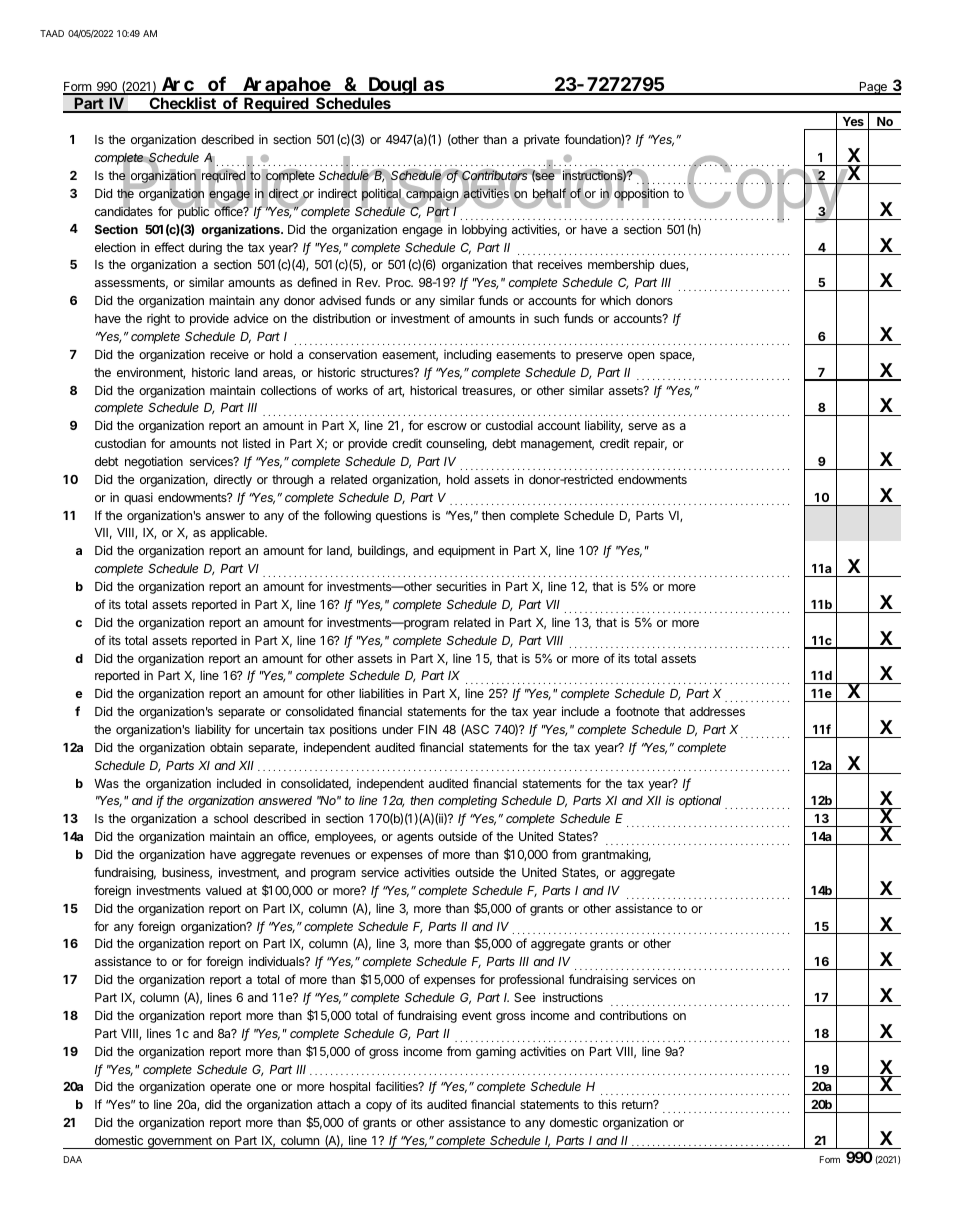 This document has width=966, height=1232. I want to click on private, so click(542, 140).
